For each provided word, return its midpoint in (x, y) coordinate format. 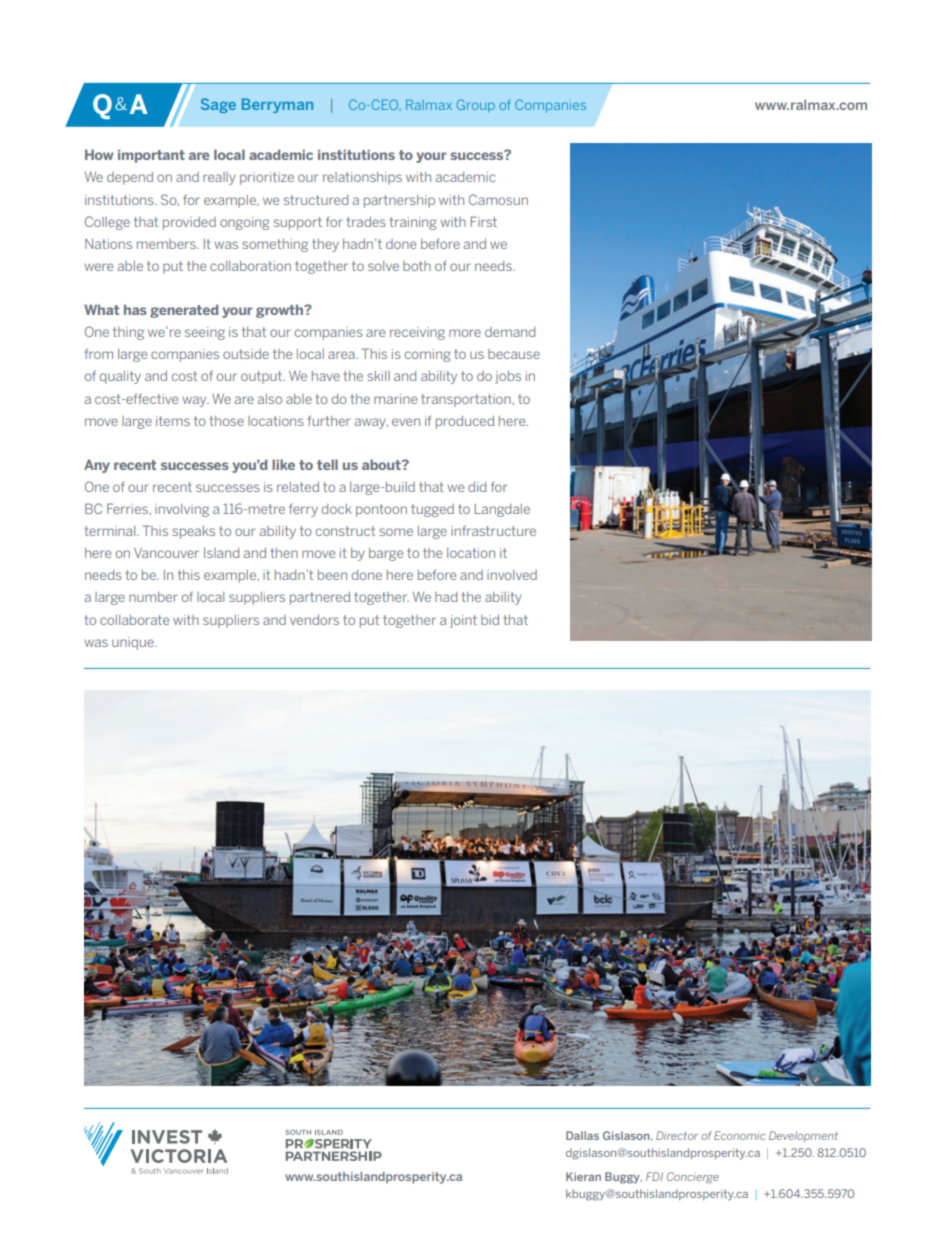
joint (463, 621)
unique (134, 643)
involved (512, 575)
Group (476, 106)
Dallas (582, 1135)
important (151, 156)
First (483, 221)
